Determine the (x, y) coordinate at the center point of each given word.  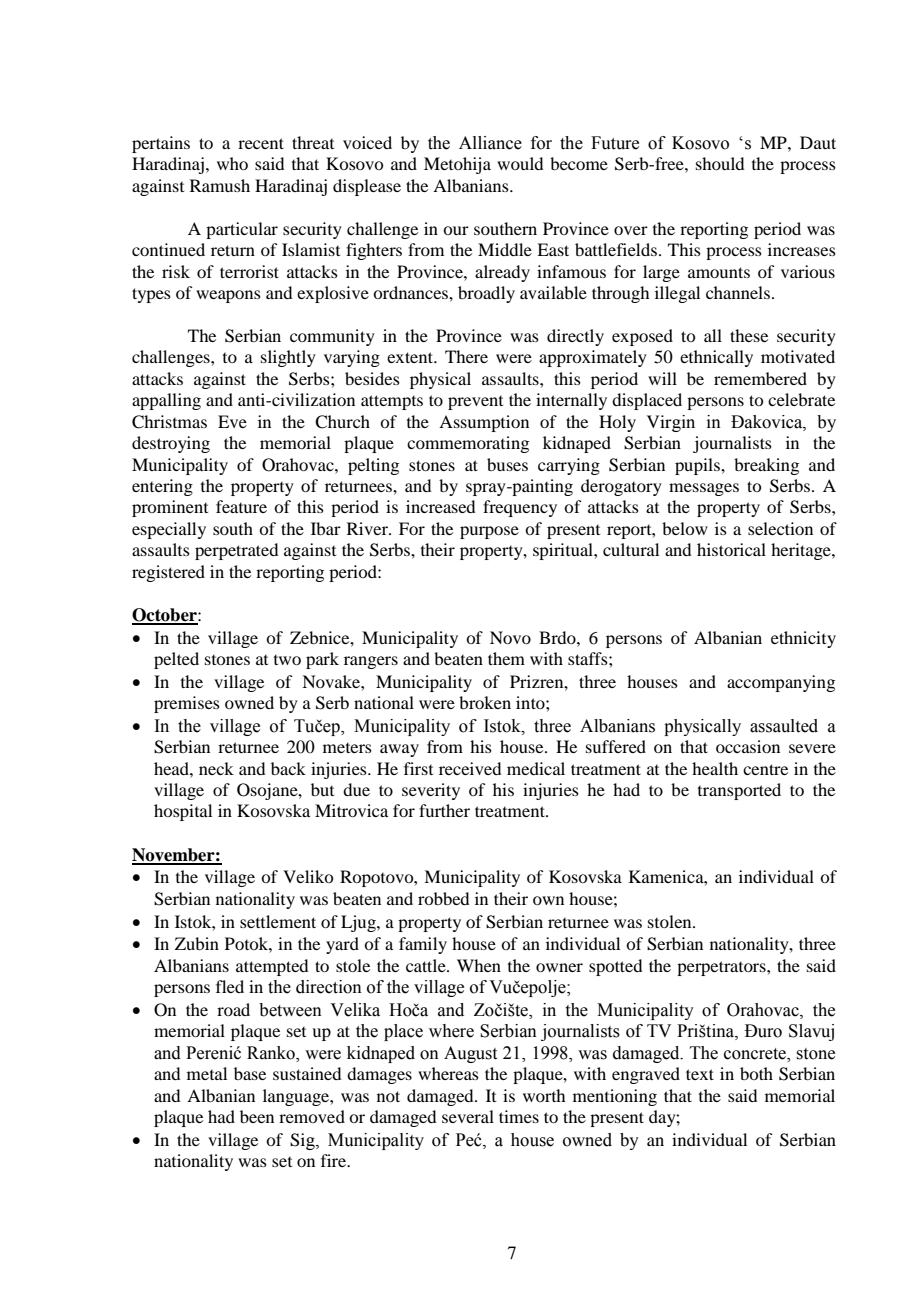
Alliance (490, 143)
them (506, 658)
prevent (475, 403)
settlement (278, 921)
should (720, 163)
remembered (760, 378)
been (257, 1116)
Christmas (169, 422)
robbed (443, 898)
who (232, 163)
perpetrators (722, 968)
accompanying (781, 683)
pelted (176, 660)
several (468, 1116)
